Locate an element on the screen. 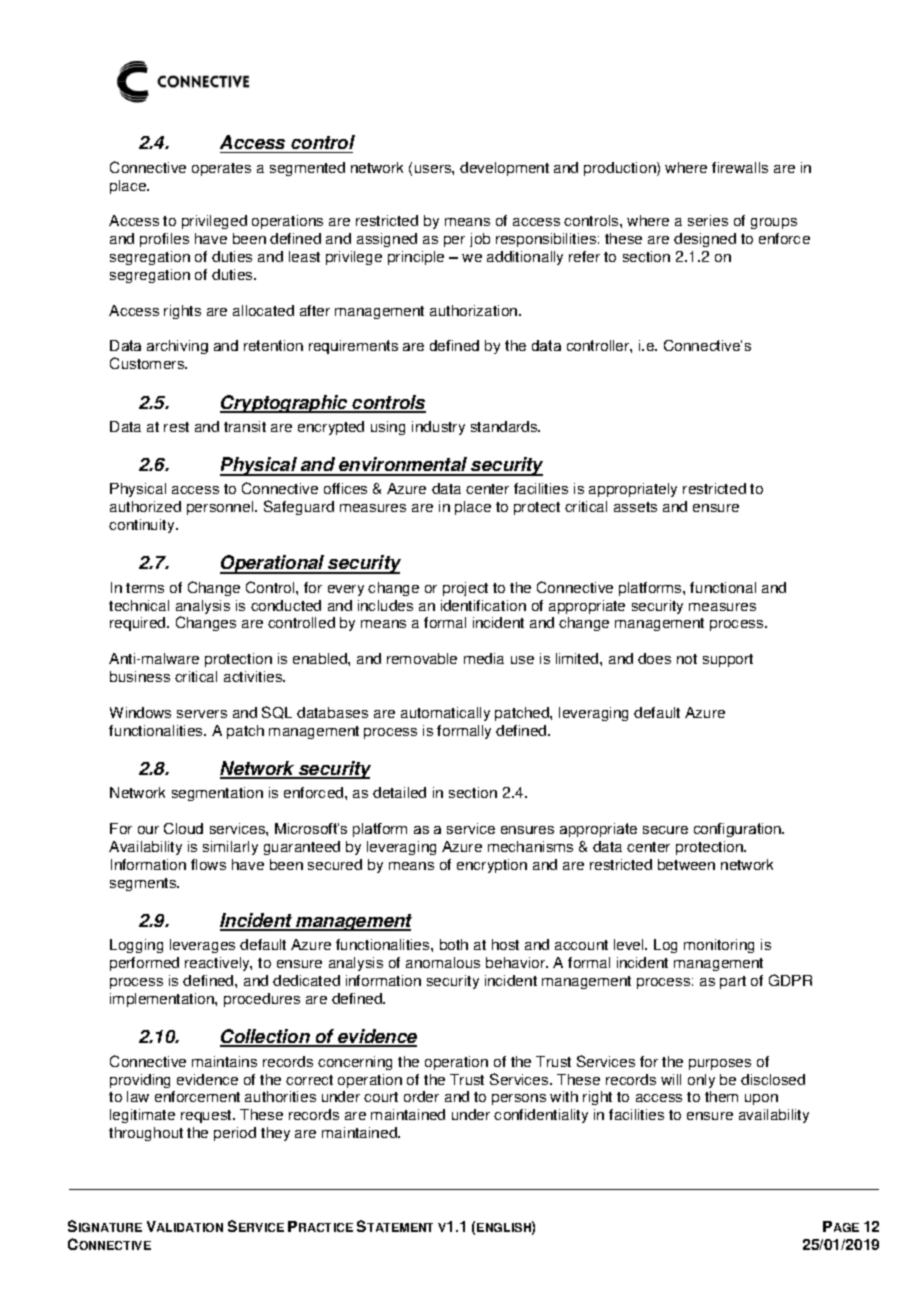 The height and width of the screenshot is (1308, 924). detailed is located at coordinates (399, 792).
